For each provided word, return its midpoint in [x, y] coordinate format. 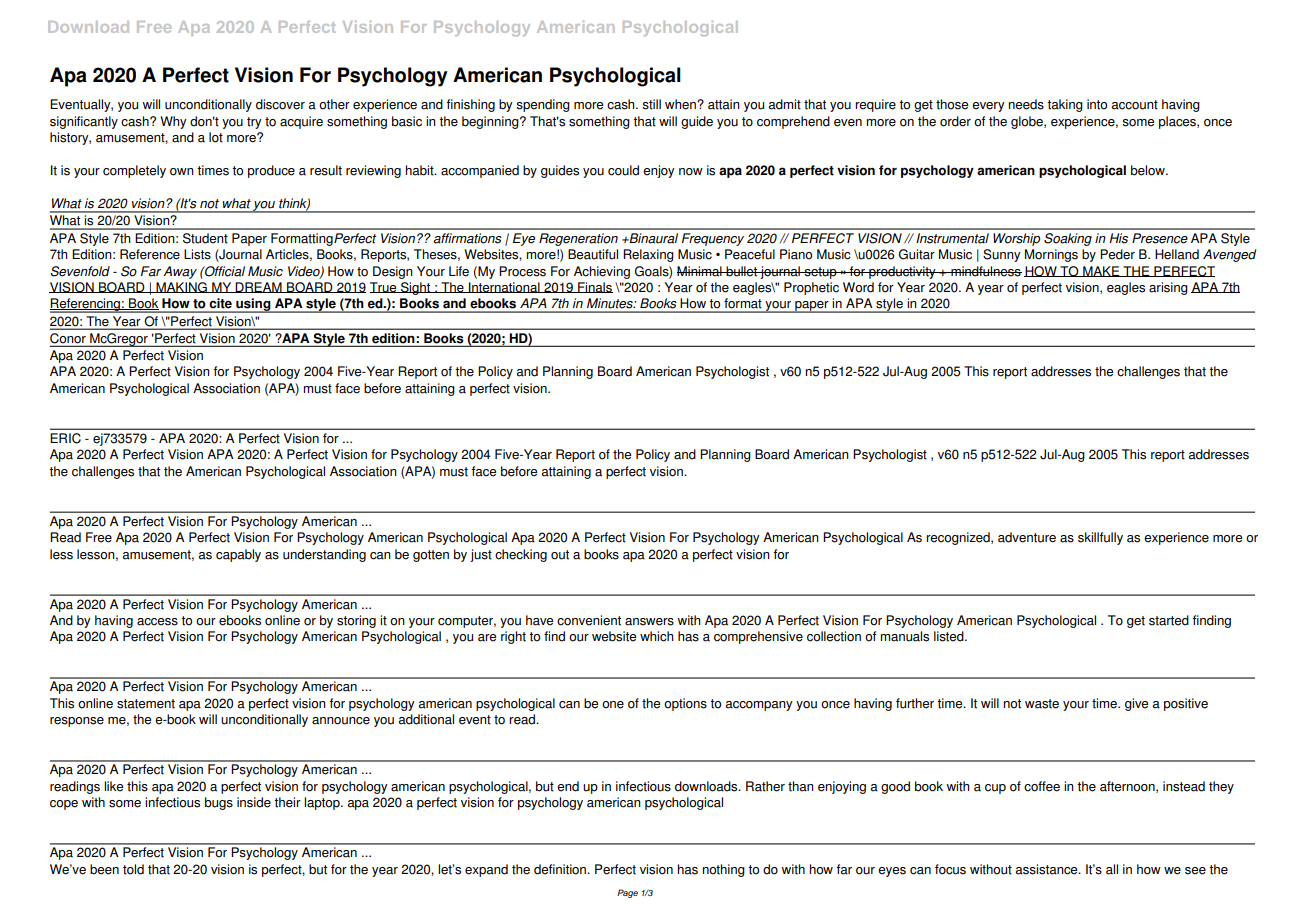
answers [649, 622]
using [253, 305]
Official [224, 271]
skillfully [1100, 538]
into [1097, 104]
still [651, 104]
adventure [1027, 537]
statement [146, 704]
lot [216, 137]
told [133, 869]
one [613, 705]
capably [238, 555]
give [1136, 704]
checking [521, 555]
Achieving [602, 272]
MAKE [1101, 271]
